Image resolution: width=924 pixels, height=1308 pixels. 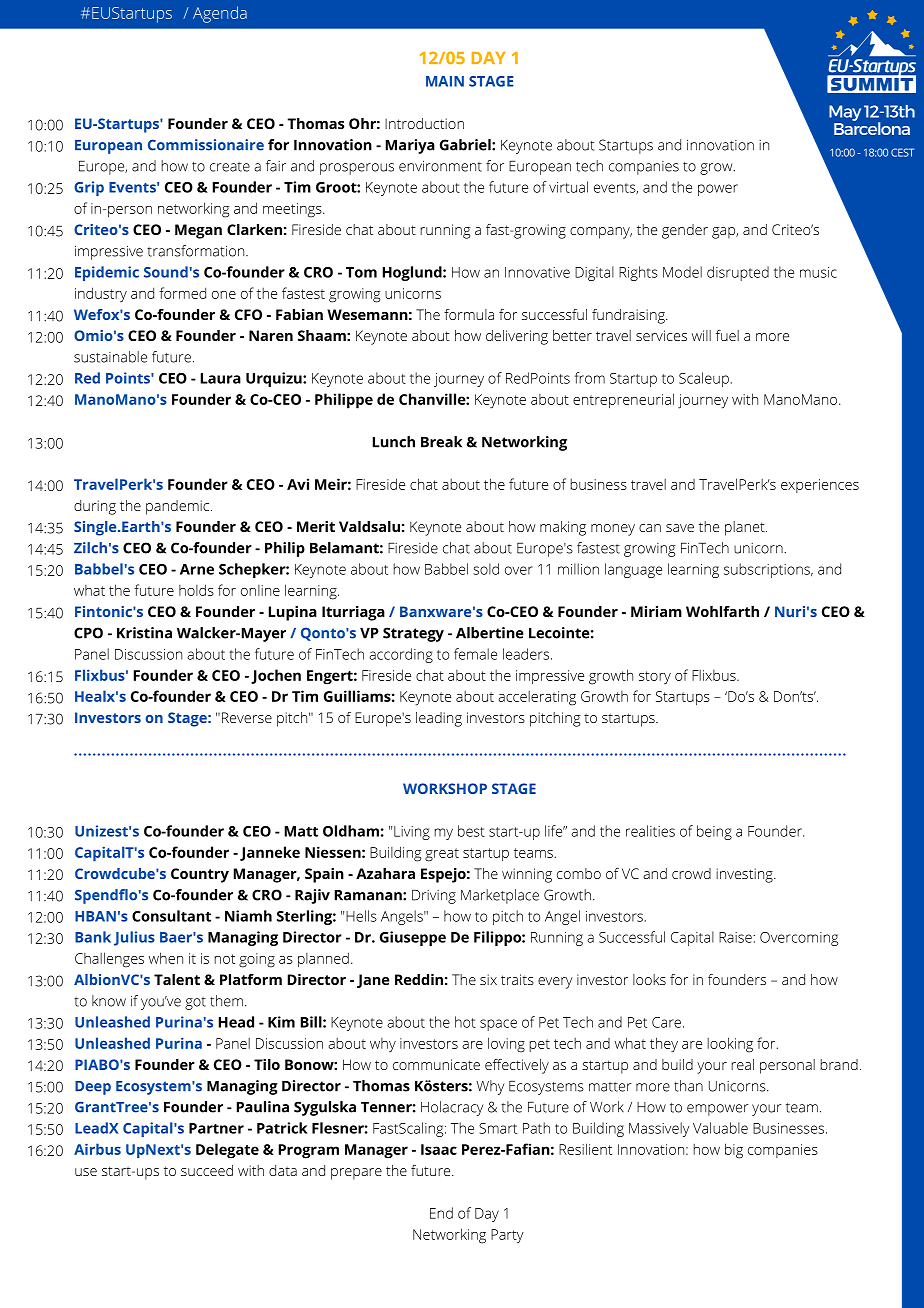 I want to click on Barcelona, so click(x=872, y=127).
